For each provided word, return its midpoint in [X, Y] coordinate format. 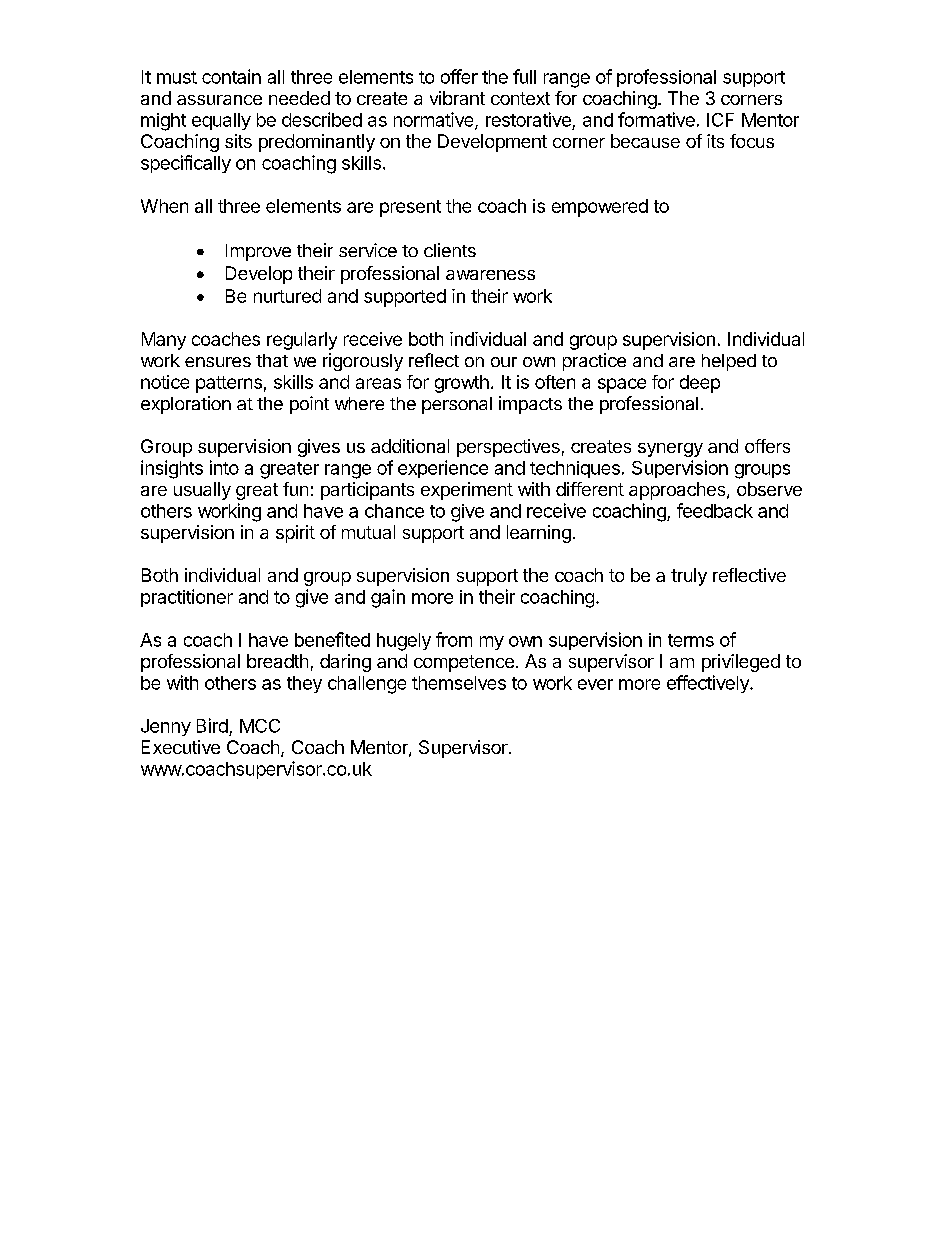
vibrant [457, 98]
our [504, 362]
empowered [600, 208]
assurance [219, 100]
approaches [678, 491]
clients [450, 250]
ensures [218, 362]
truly [689, 577]
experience [443, 469]
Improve [258, 252]
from [454, 639]
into [224, 467]
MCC [260, 726]
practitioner [187, 598]
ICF [720, 120]
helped [729, 362]
